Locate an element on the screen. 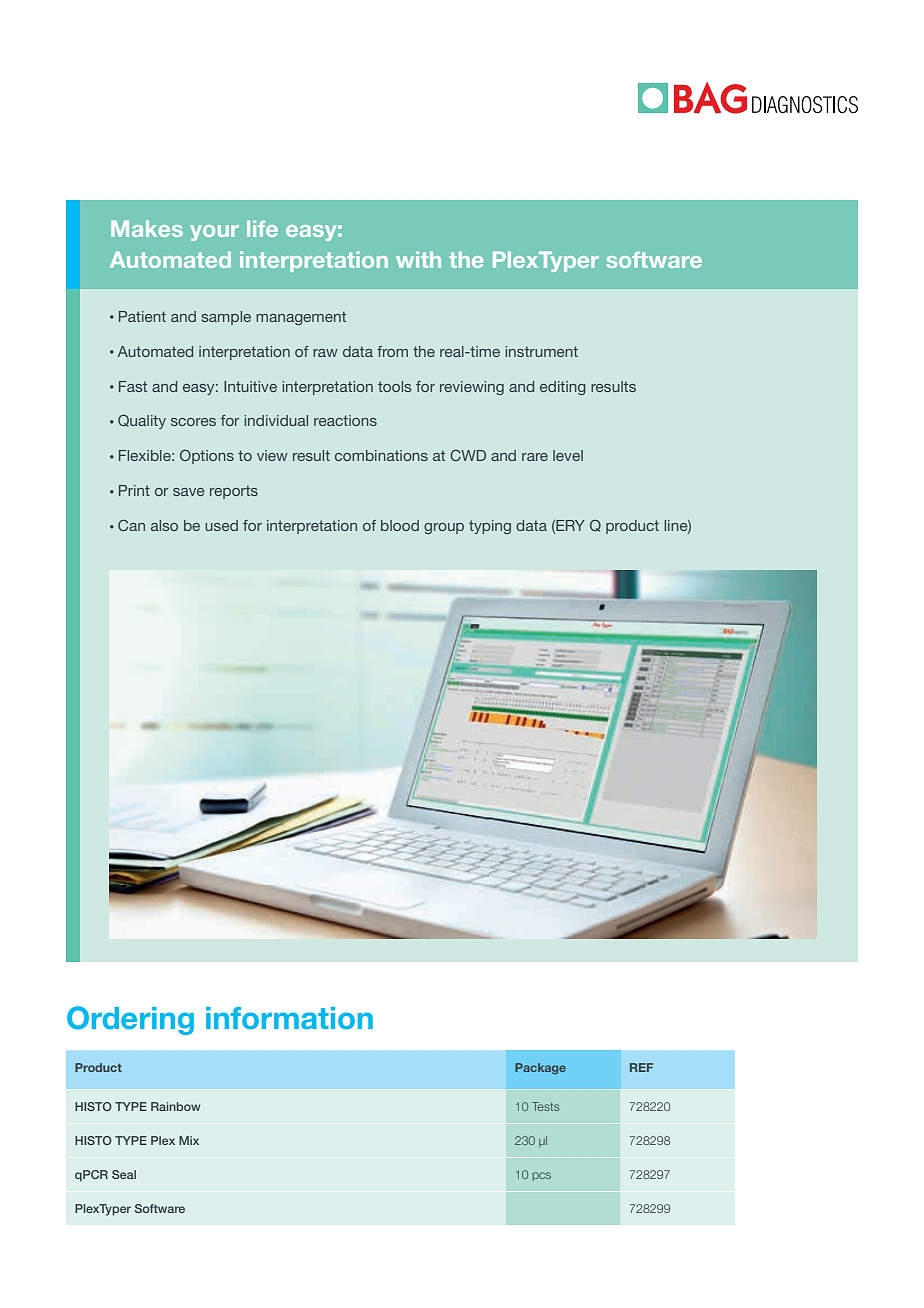  with is located at coordinates (418, 259).
